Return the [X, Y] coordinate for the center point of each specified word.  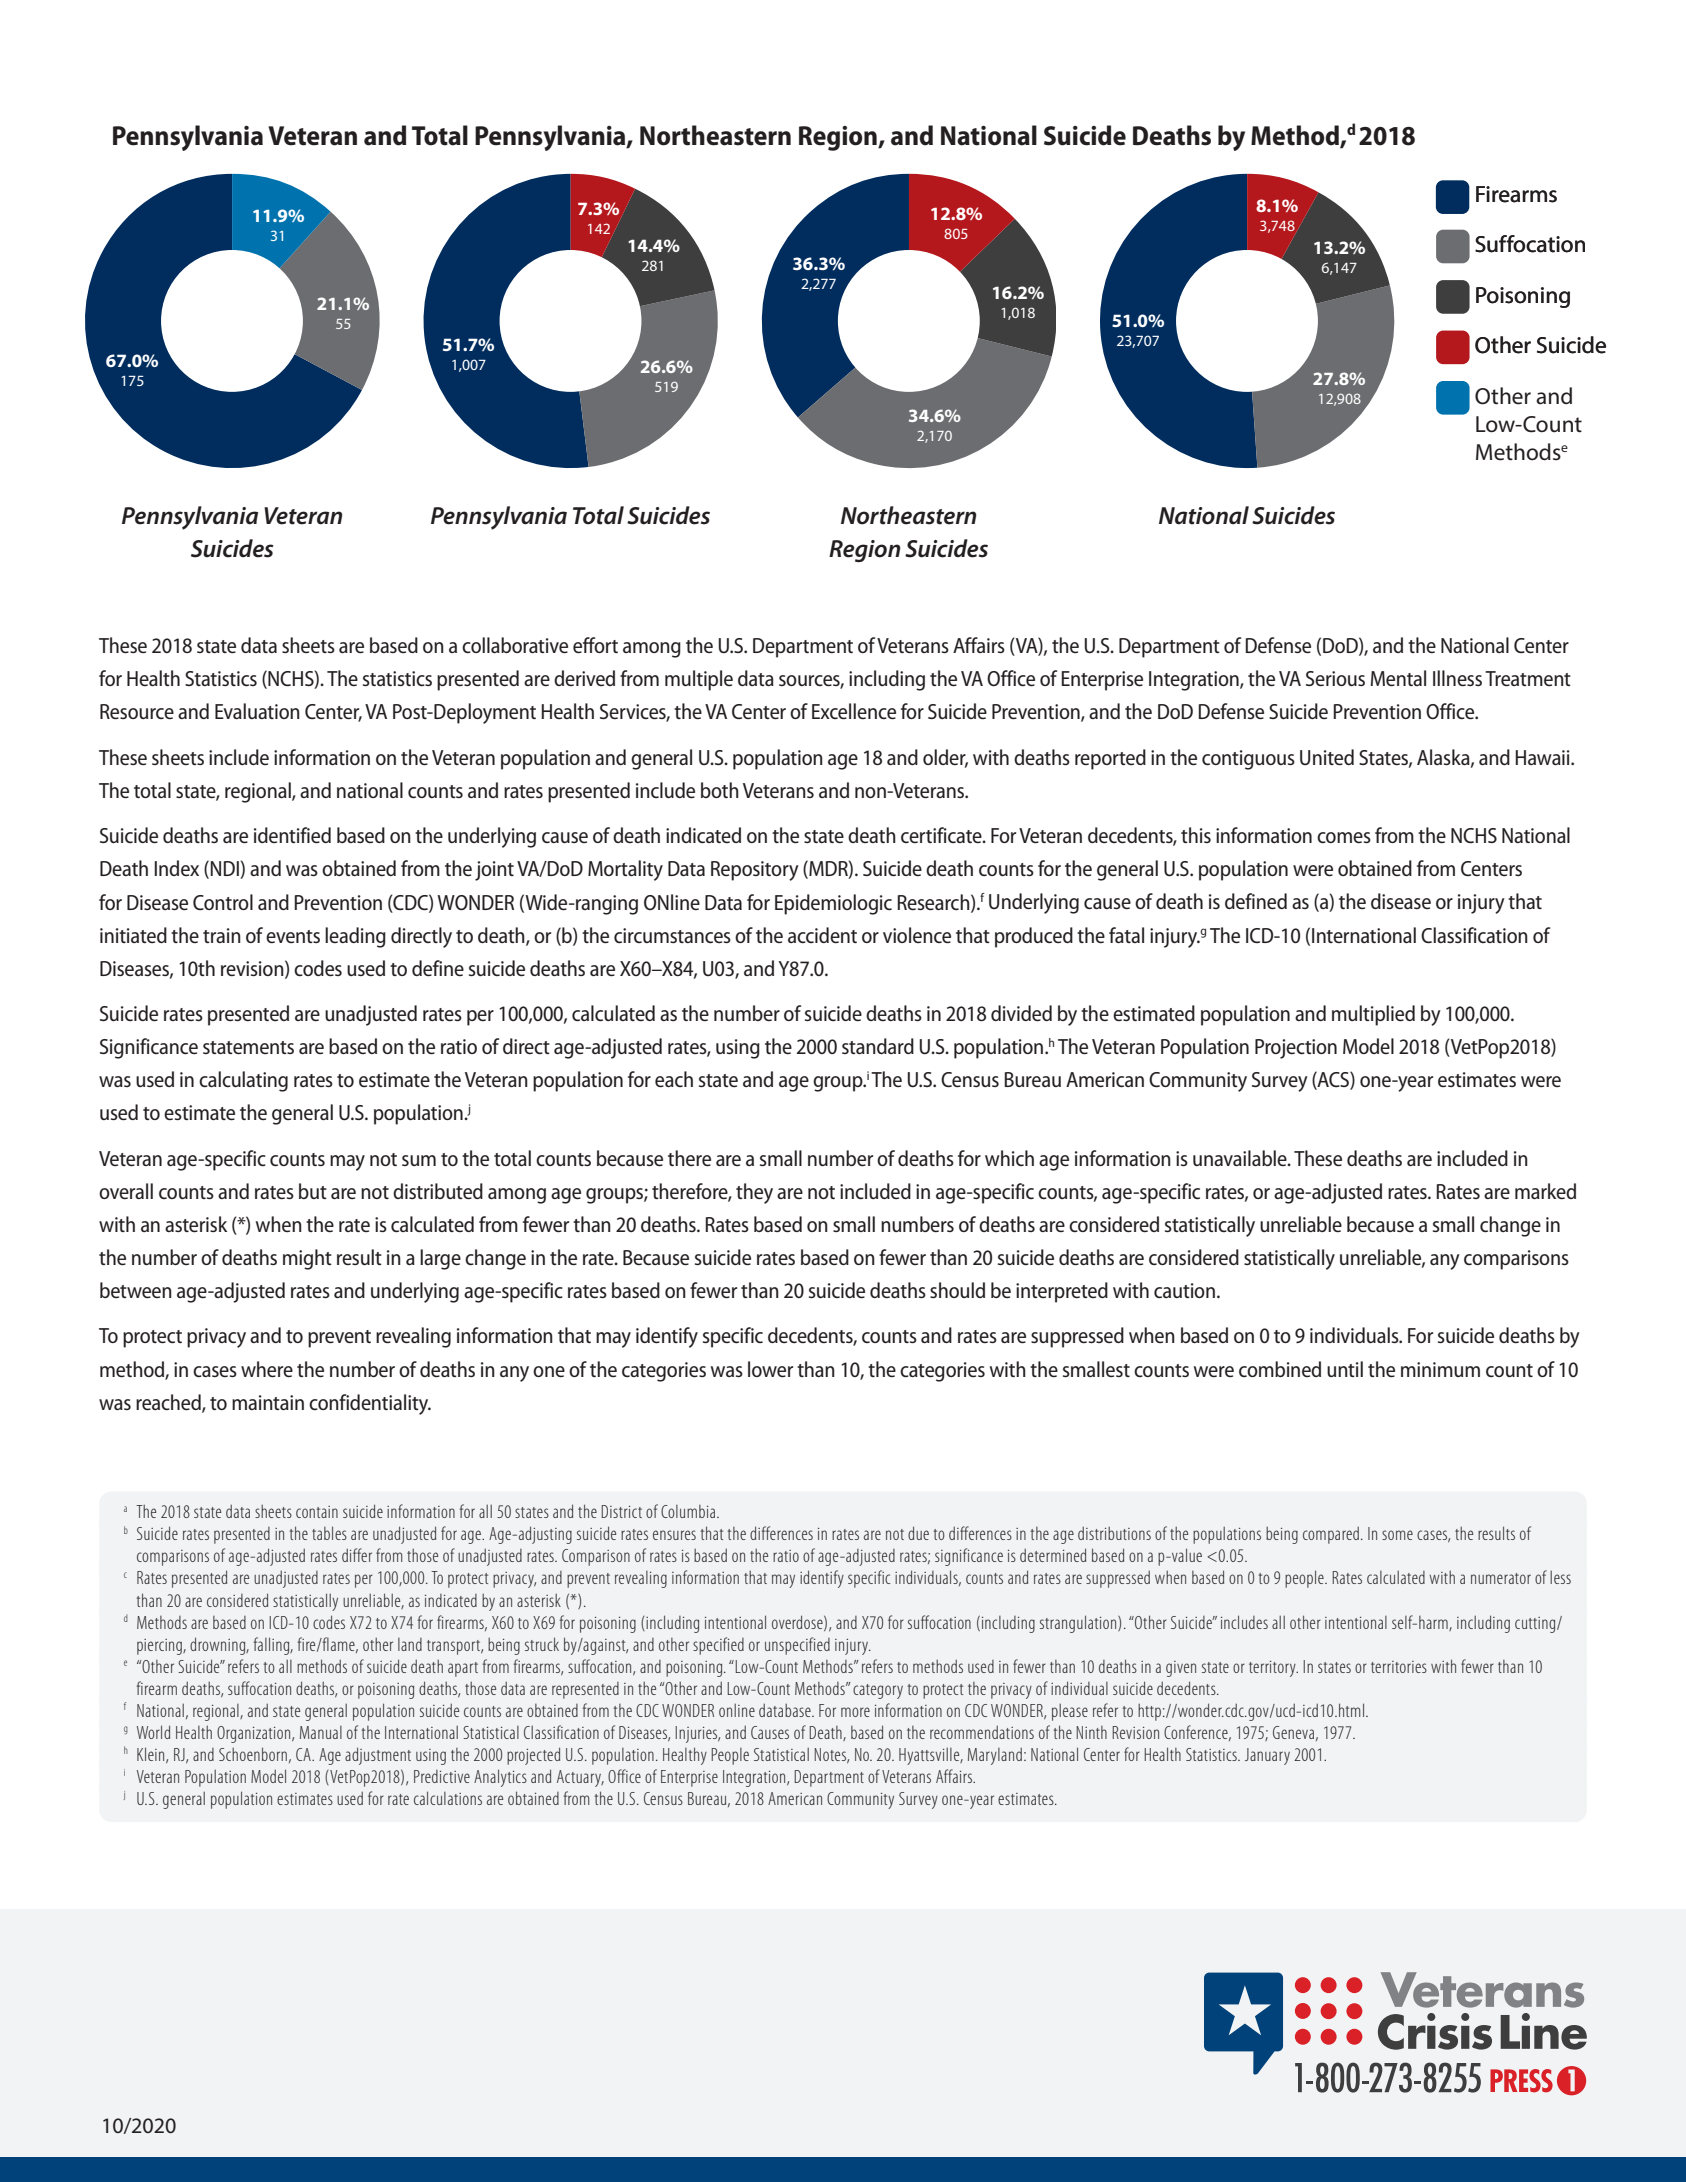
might [307, 1259]
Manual [321, 1732]
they [754, 1193]
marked [1545, 1191]
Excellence [854, 711]
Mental [1398, 678]
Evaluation [257, 711]
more [855, 1712]
